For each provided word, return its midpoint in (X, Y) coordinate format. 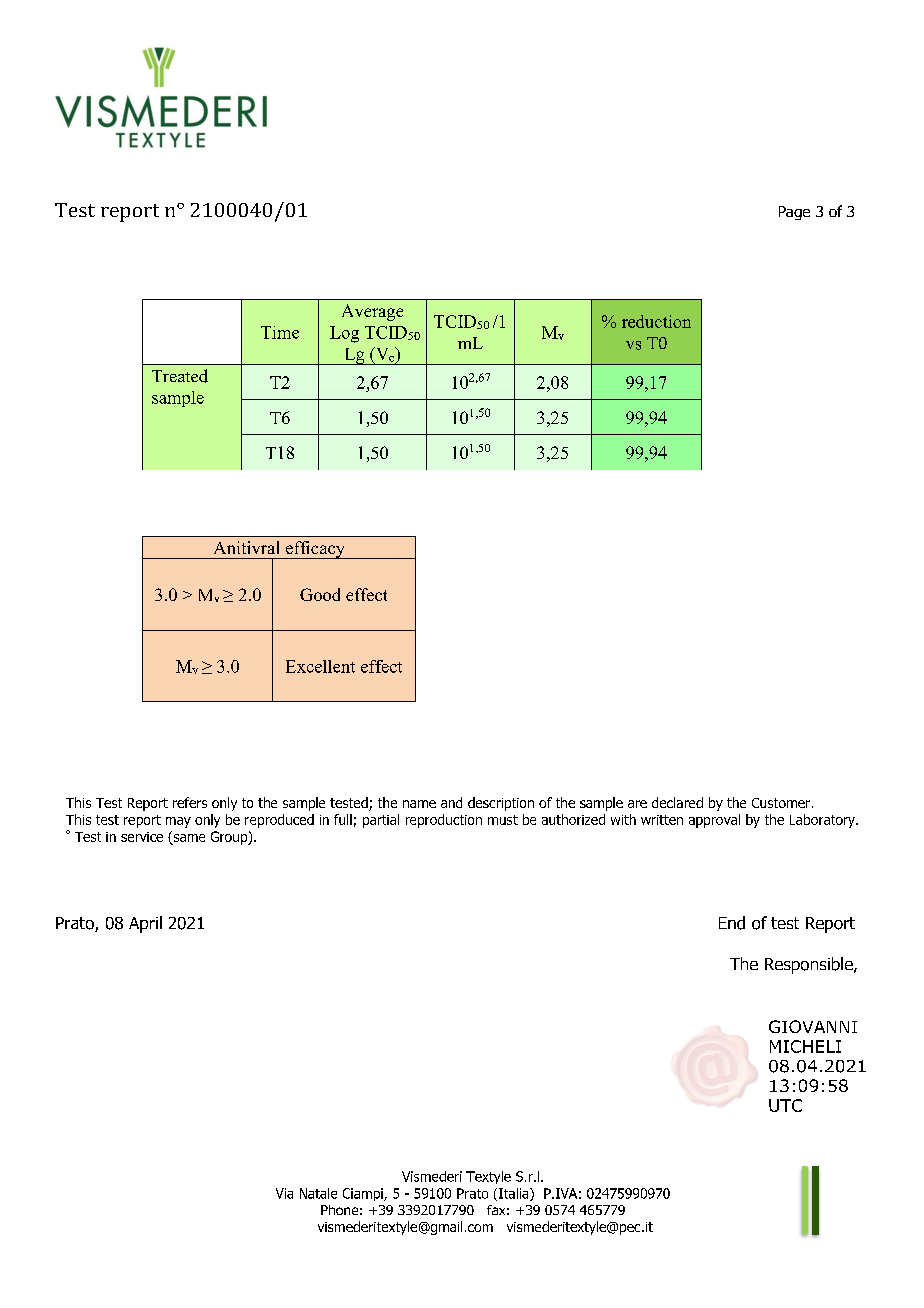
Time (280, 332)
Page (794, 213)
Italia (515, 1194)
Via (284, 1193)
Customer (782, 803)
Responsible (810, 965)
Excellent (320, 666)
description (501, 804)
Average (372, 312)
